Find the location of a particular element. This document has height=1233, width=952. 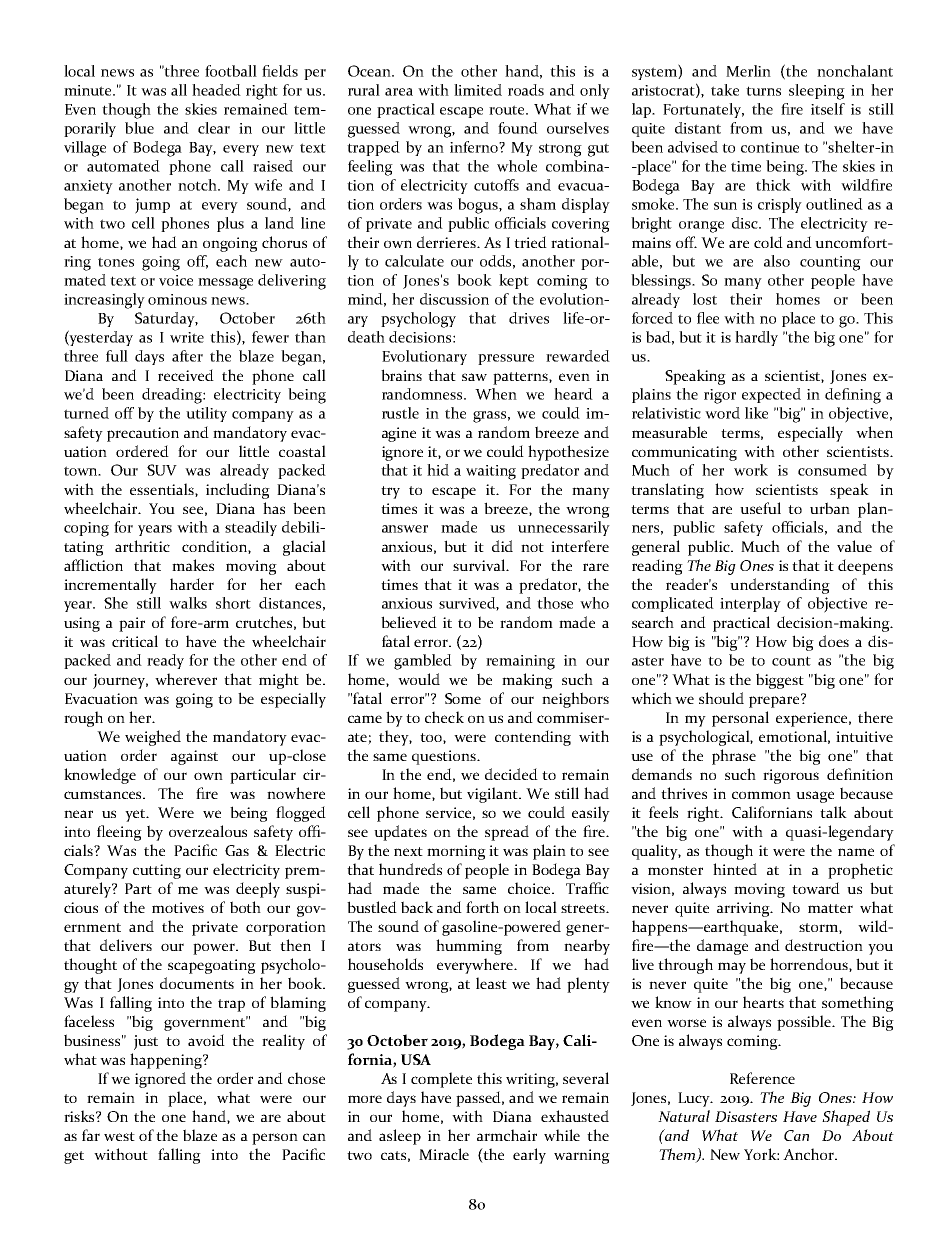

believed is located at coordinates (409, 622).
